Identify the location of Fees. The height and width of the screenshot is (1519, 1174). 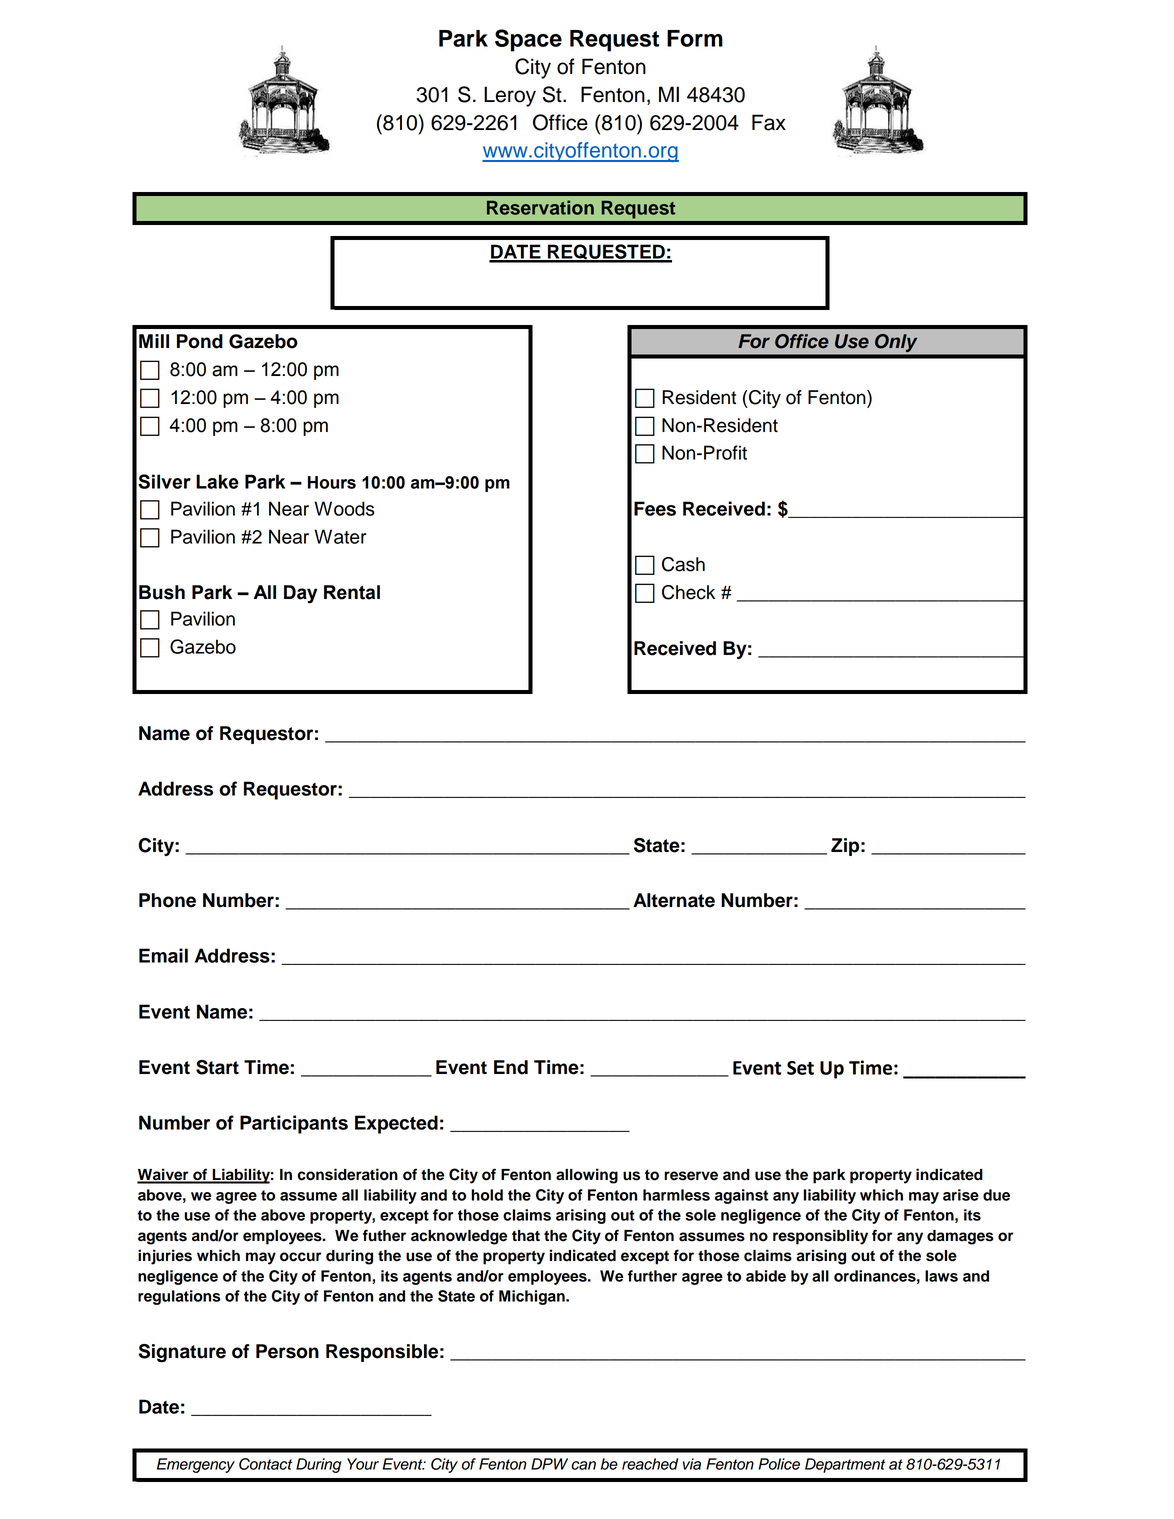
(655, 508).
